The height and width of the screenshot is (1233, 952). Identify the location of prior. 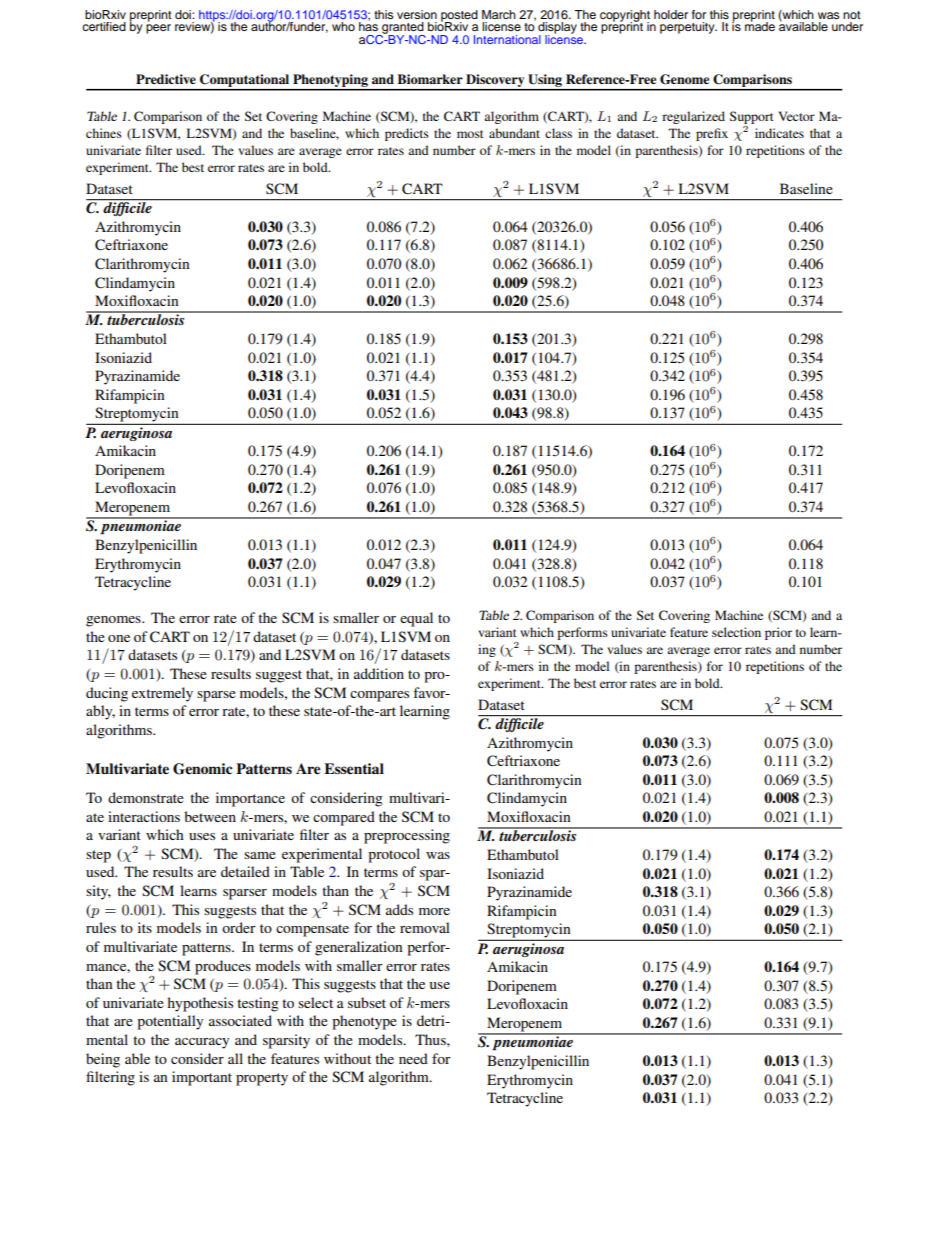
(778, 633).
